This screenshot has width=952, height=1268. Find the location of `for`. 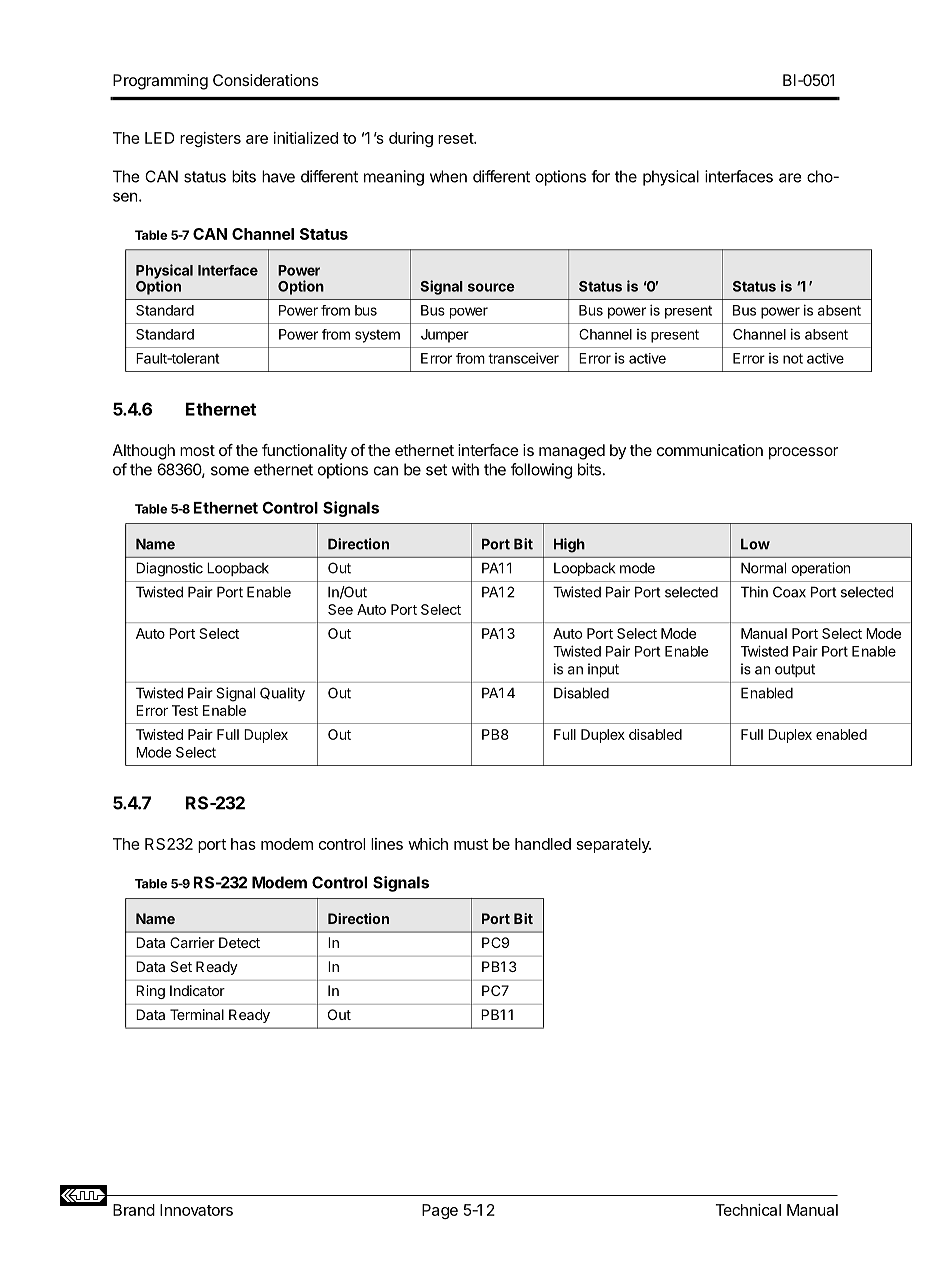

for is located at coordinates (600, 176).
